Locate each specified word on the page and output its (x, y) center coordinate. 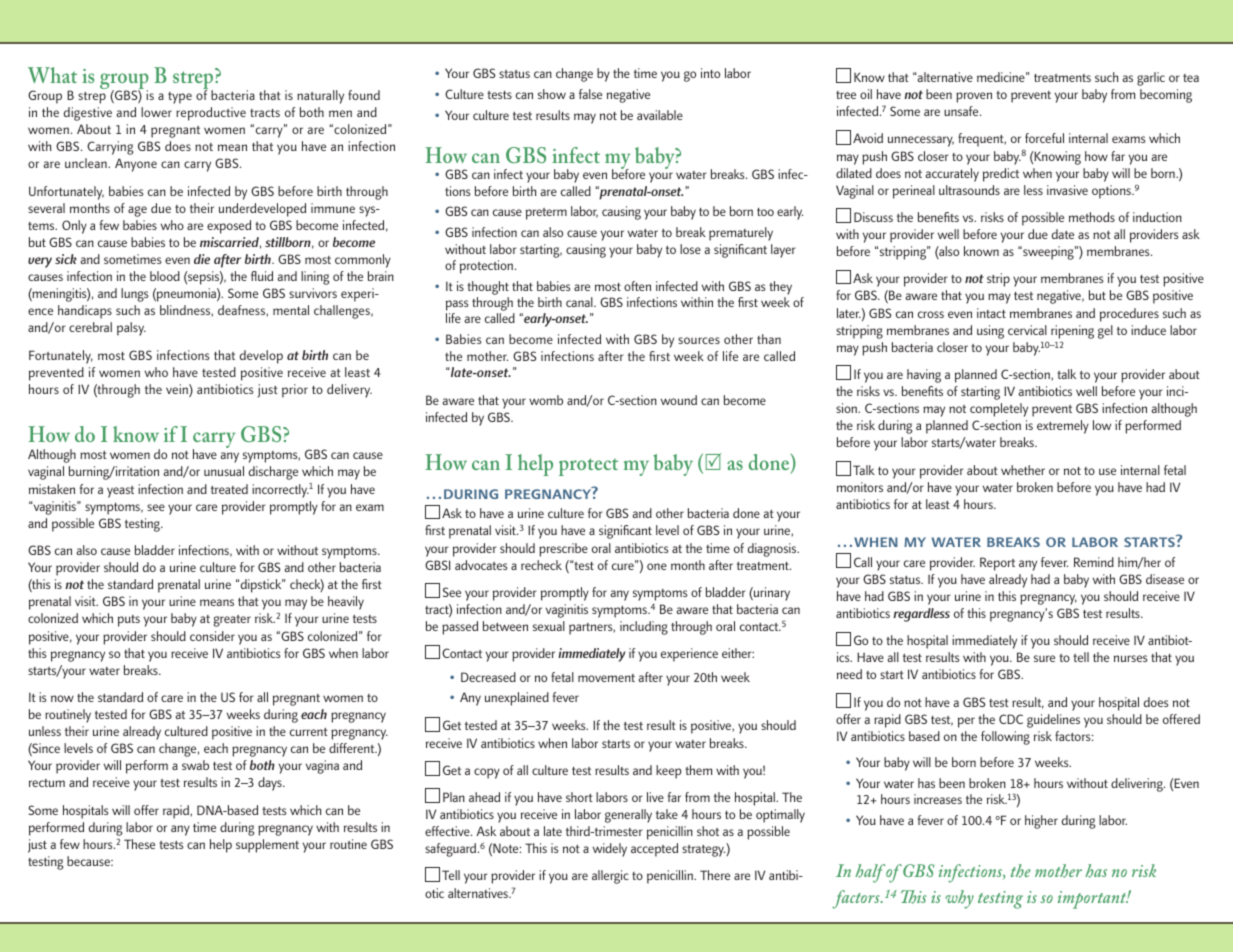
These (139, 844)
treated (229, 489)
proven (974, 97)
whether (1023, 470)
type (180, 98)
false (590, 94)
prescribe (563, 550)
